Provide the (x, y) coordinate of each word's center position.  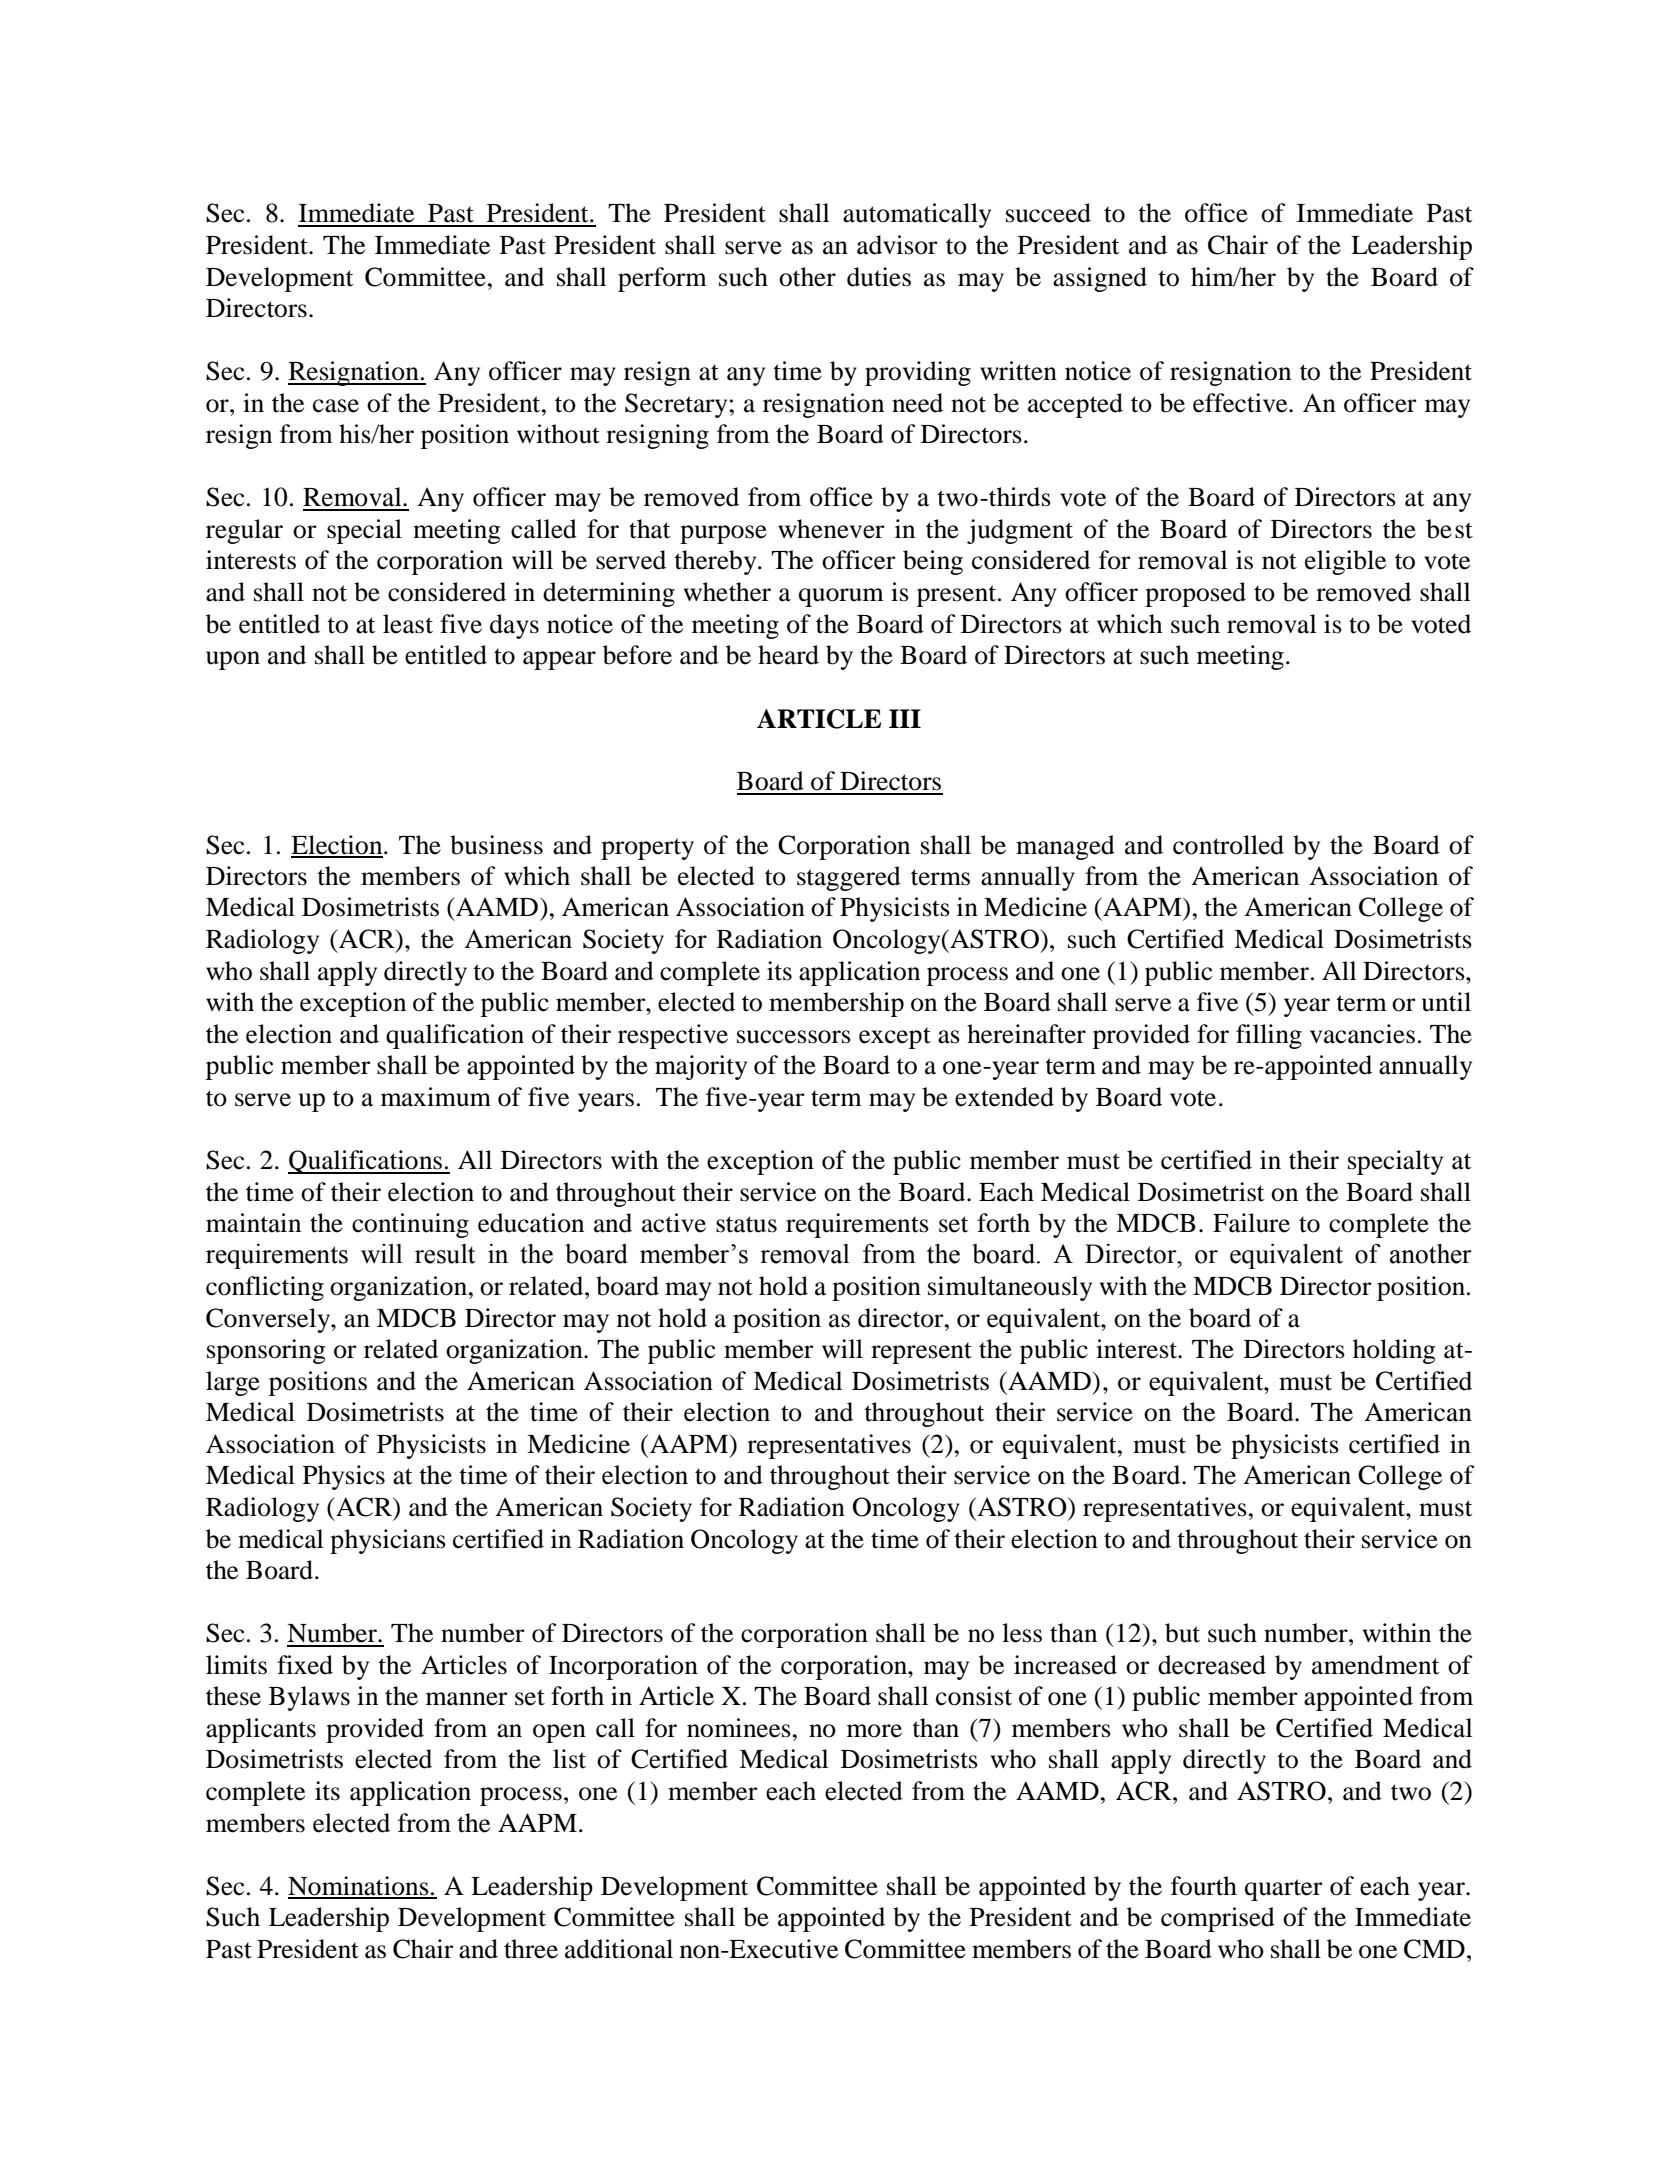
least (408, 624)
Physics (344, 1477)
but (1182, 1633)
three (531, 1949)
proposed (1195, 594)
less (1022, 1633)
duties (879, 277)
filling (1269, 1036)
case (336, 406)
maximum (436, 1097)
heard (788, 655)
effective (1241, 403)
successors (794, 1037)
